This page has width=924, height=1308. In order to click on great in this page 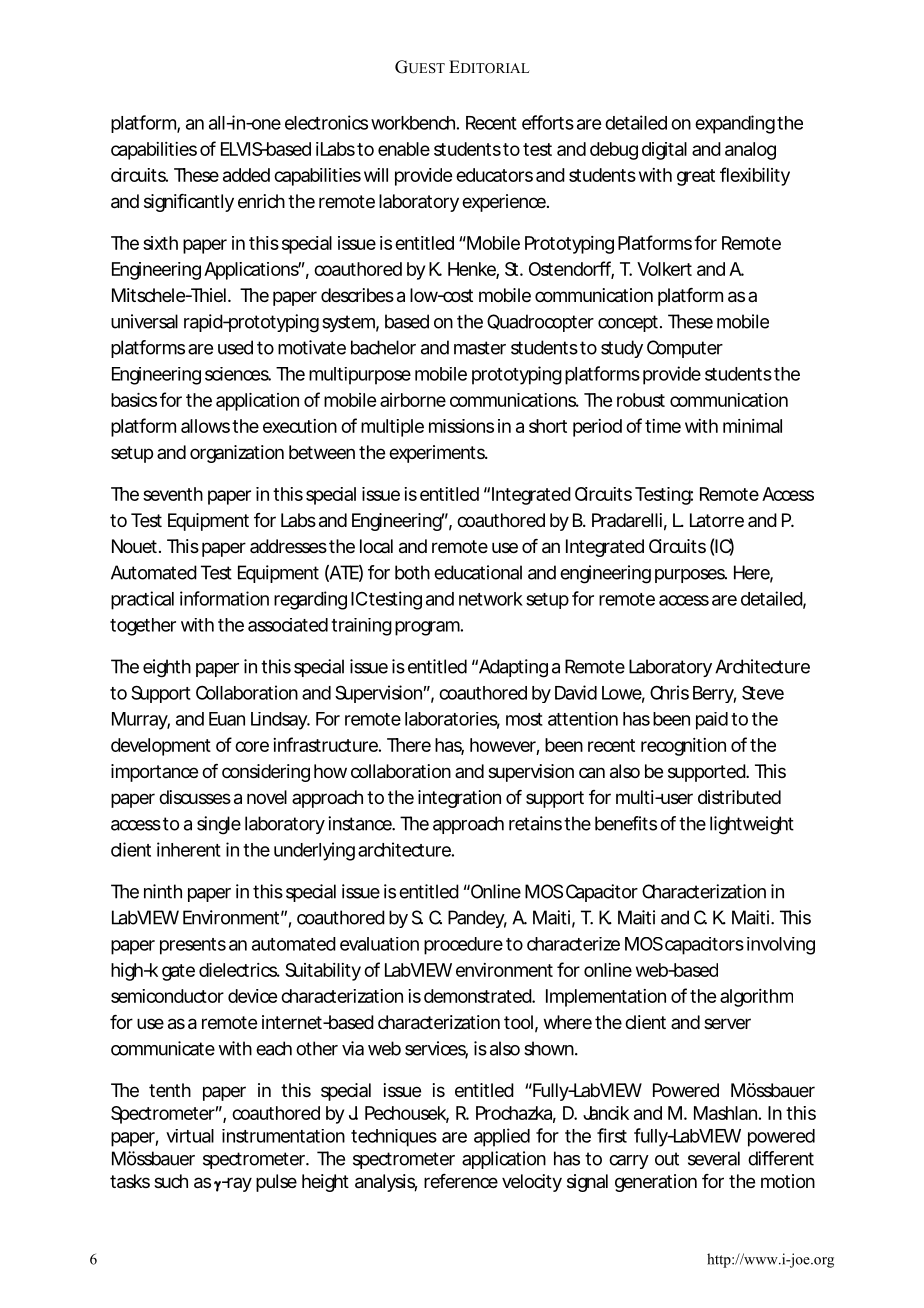, I will do `click(696, 177)`.
